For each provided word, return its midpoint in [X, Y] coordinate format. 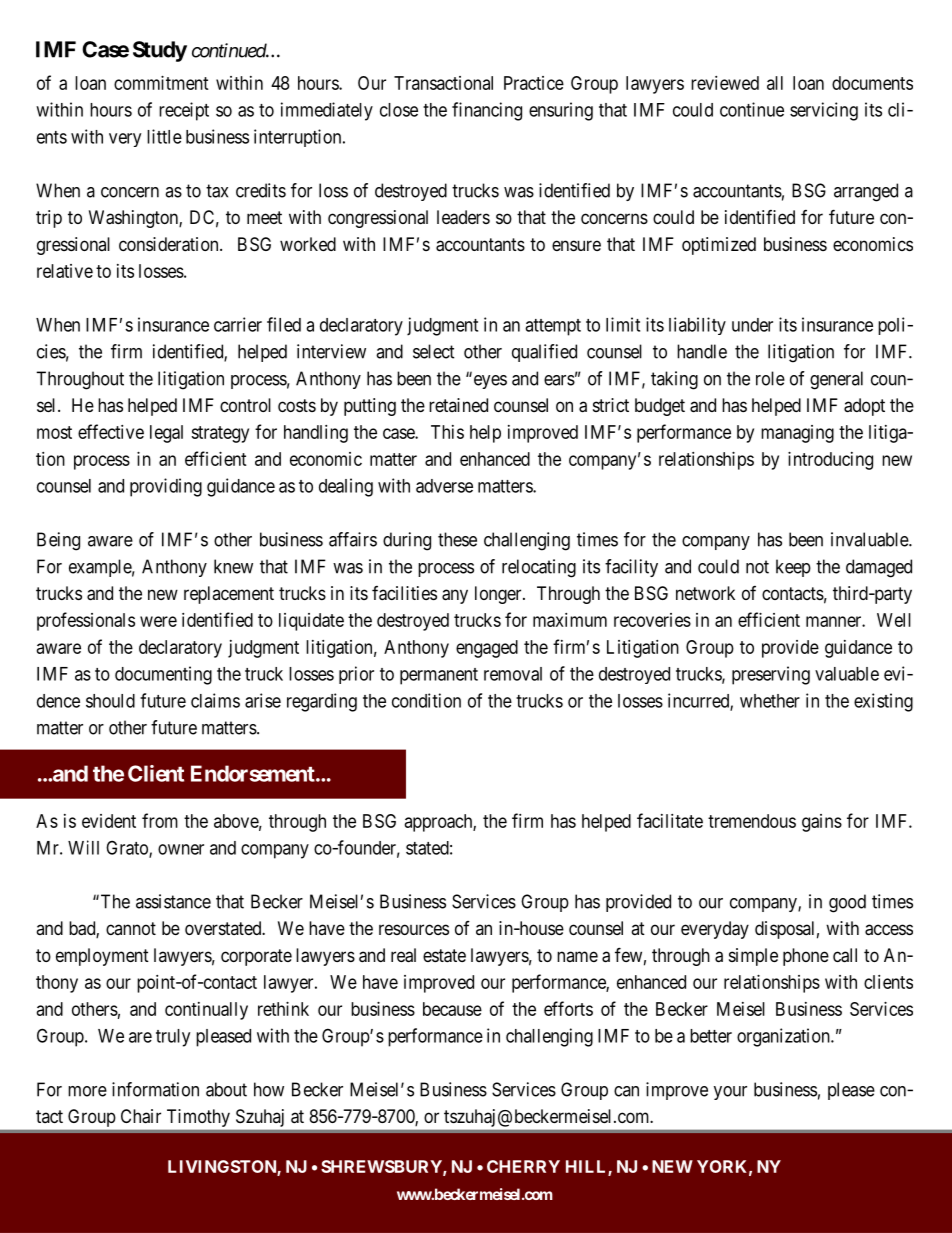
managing [797, 434]
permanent [439, 676]
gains [822, 823]
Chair [141, 1116]
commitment [161, 83]
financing [487, 111]
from [160, 820]
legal [166, 434]
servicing [824, 111]
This [447, 432]
